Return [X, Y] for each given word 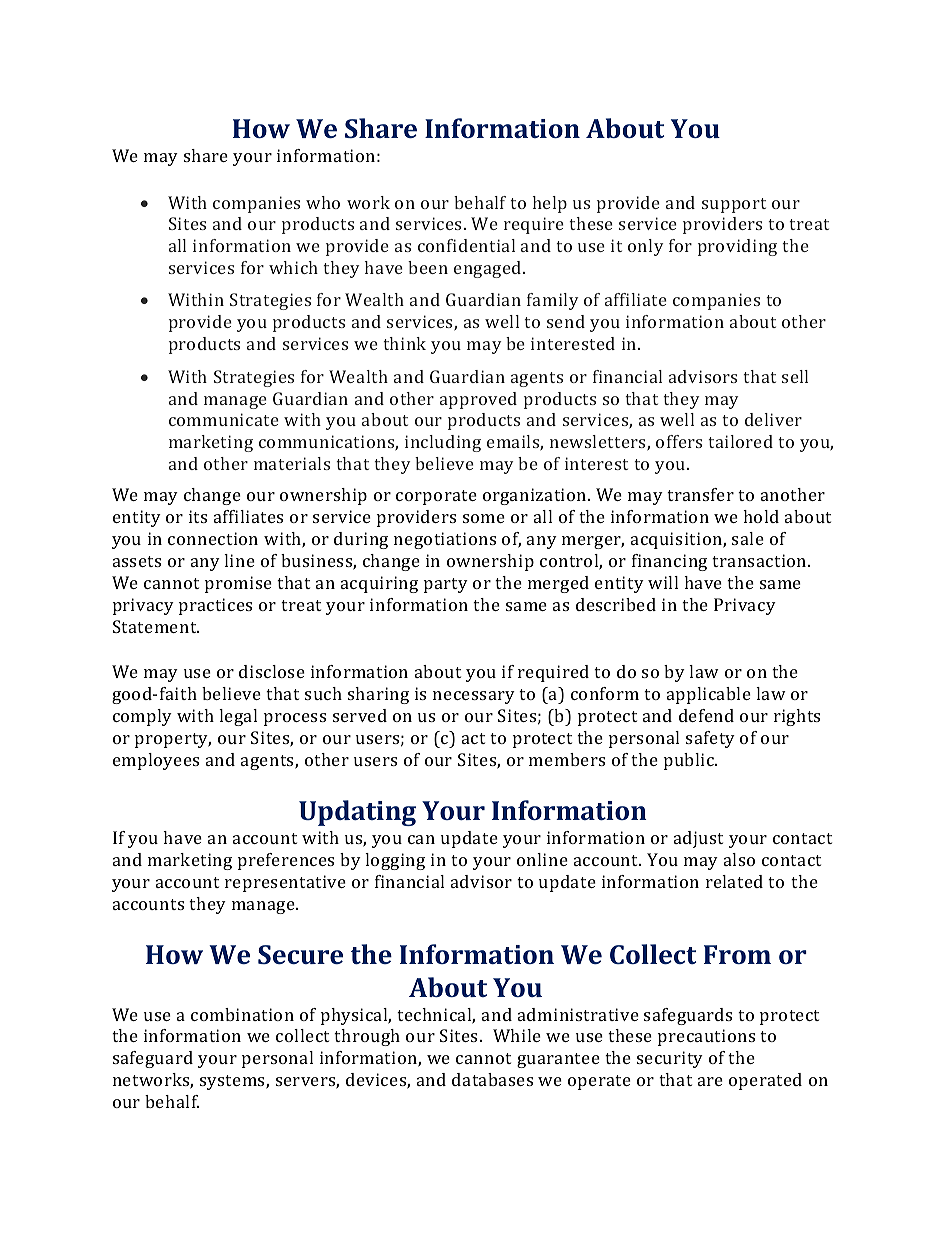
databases [492, 1079]
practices [215, 606]
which [293, 267]
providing [737, 247]
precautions [706, 1037]
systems [233, 1082]
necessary [474, 697]
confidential [466, 245]
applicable [709, 695]
